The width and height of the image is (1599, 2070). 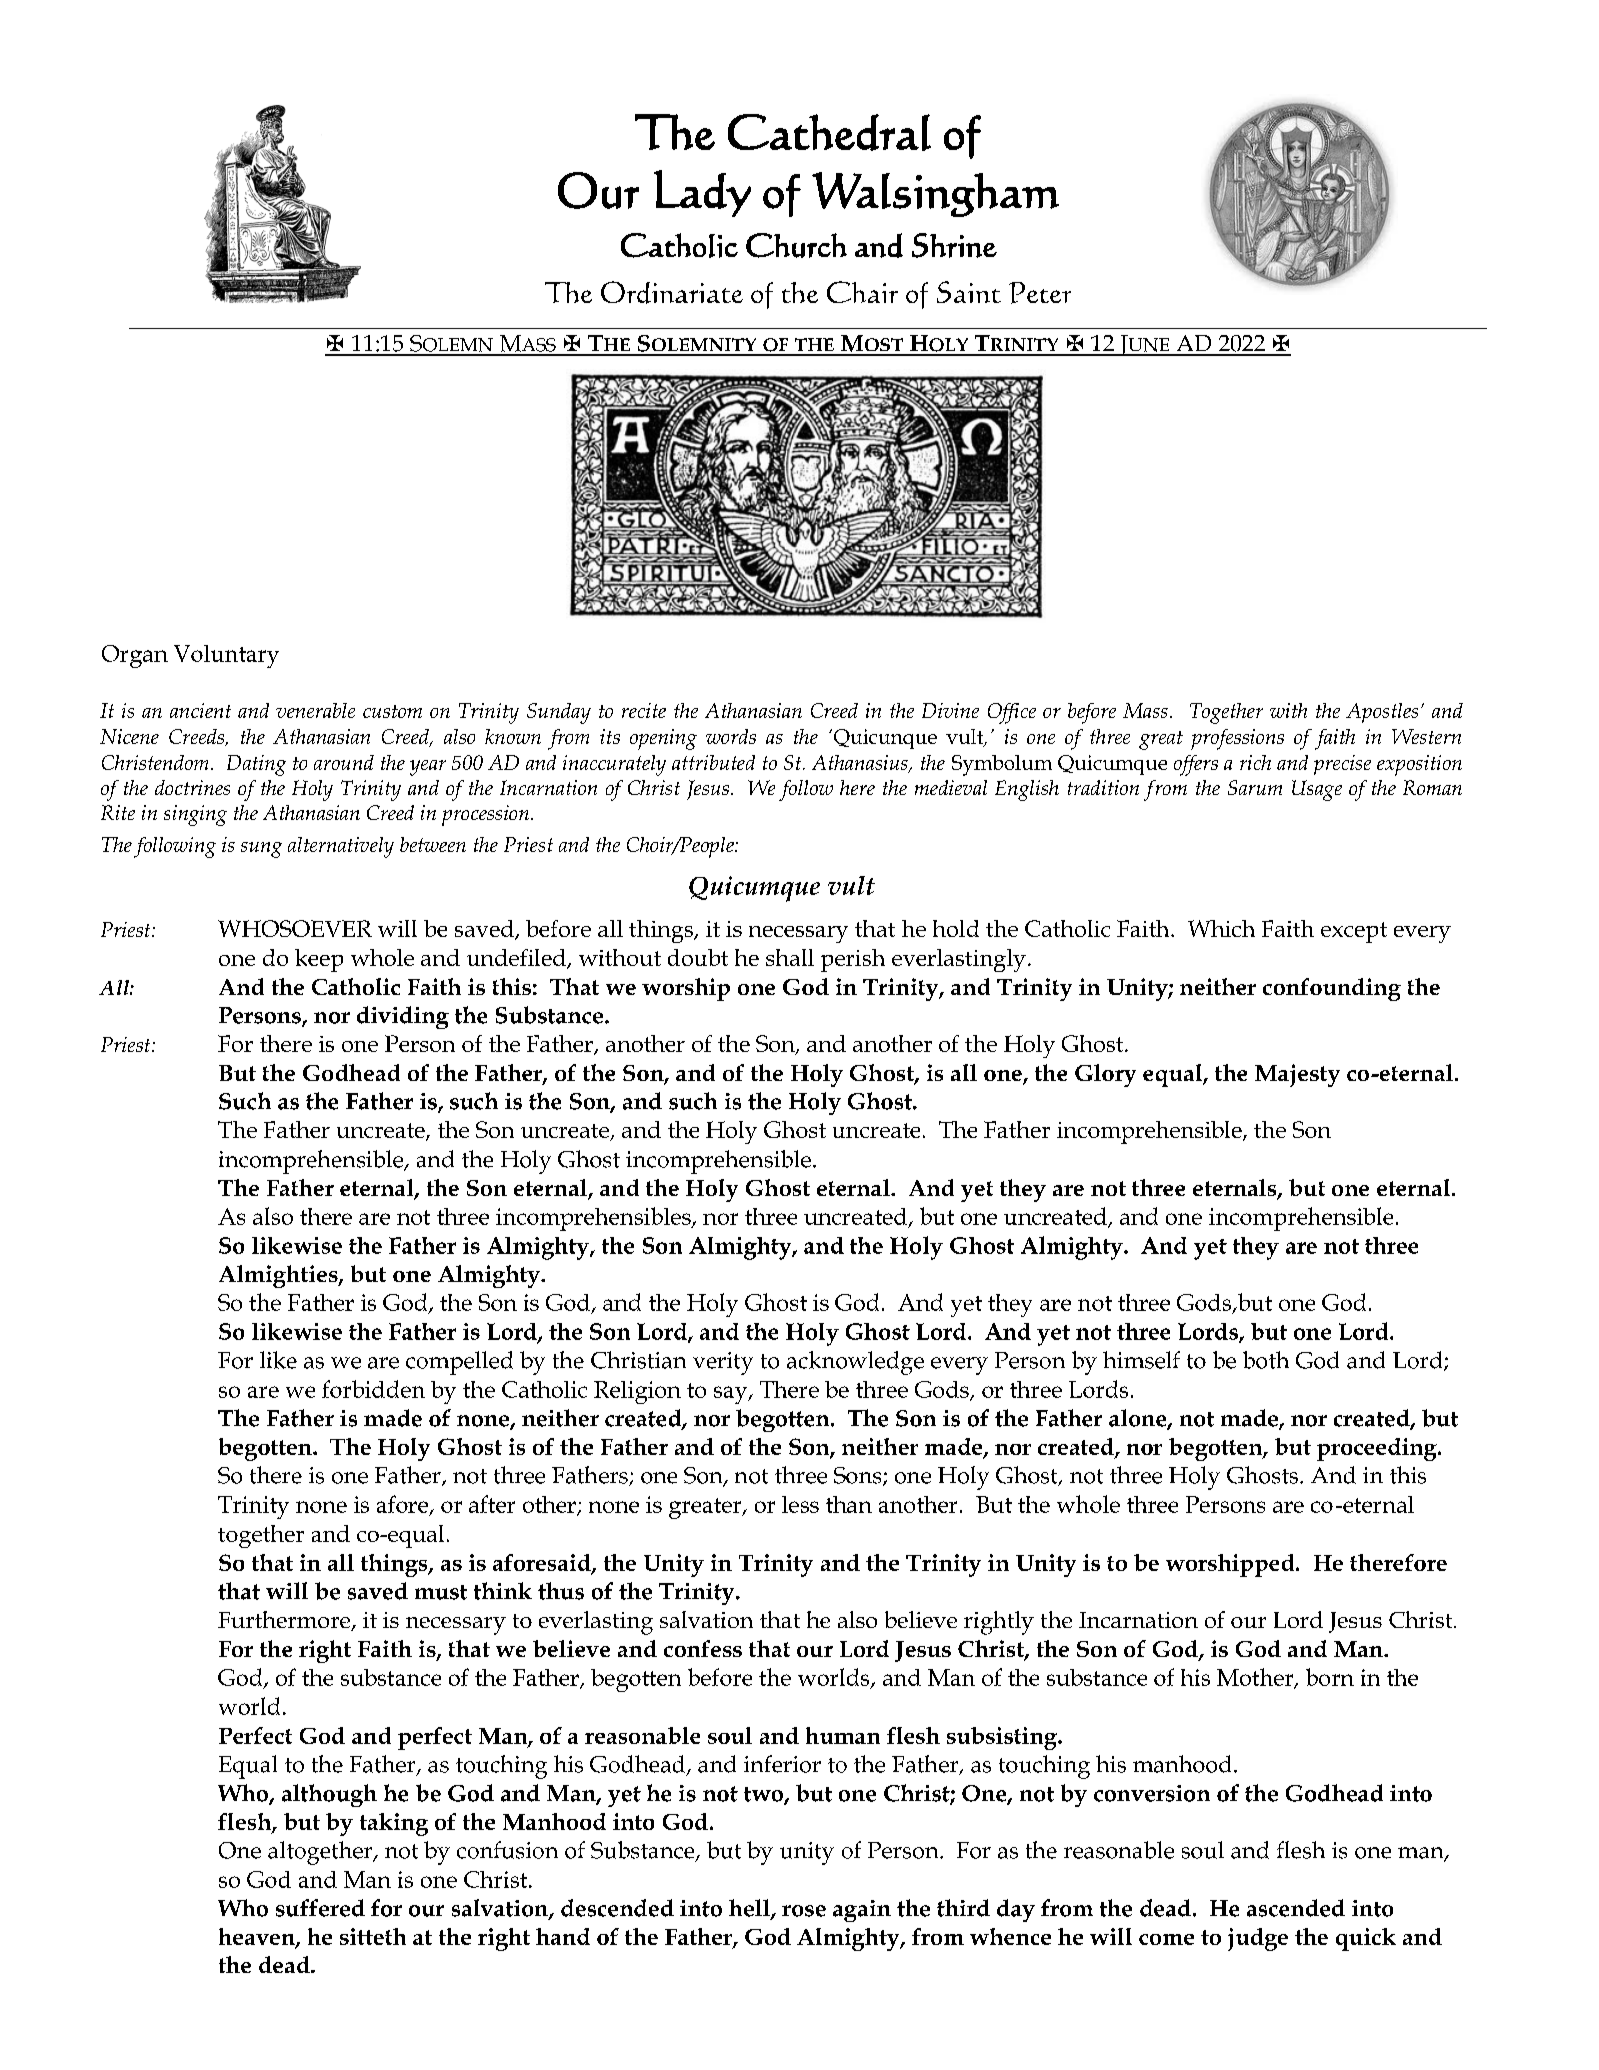 I want to click on suffered, so click(x=320, y=1908).
